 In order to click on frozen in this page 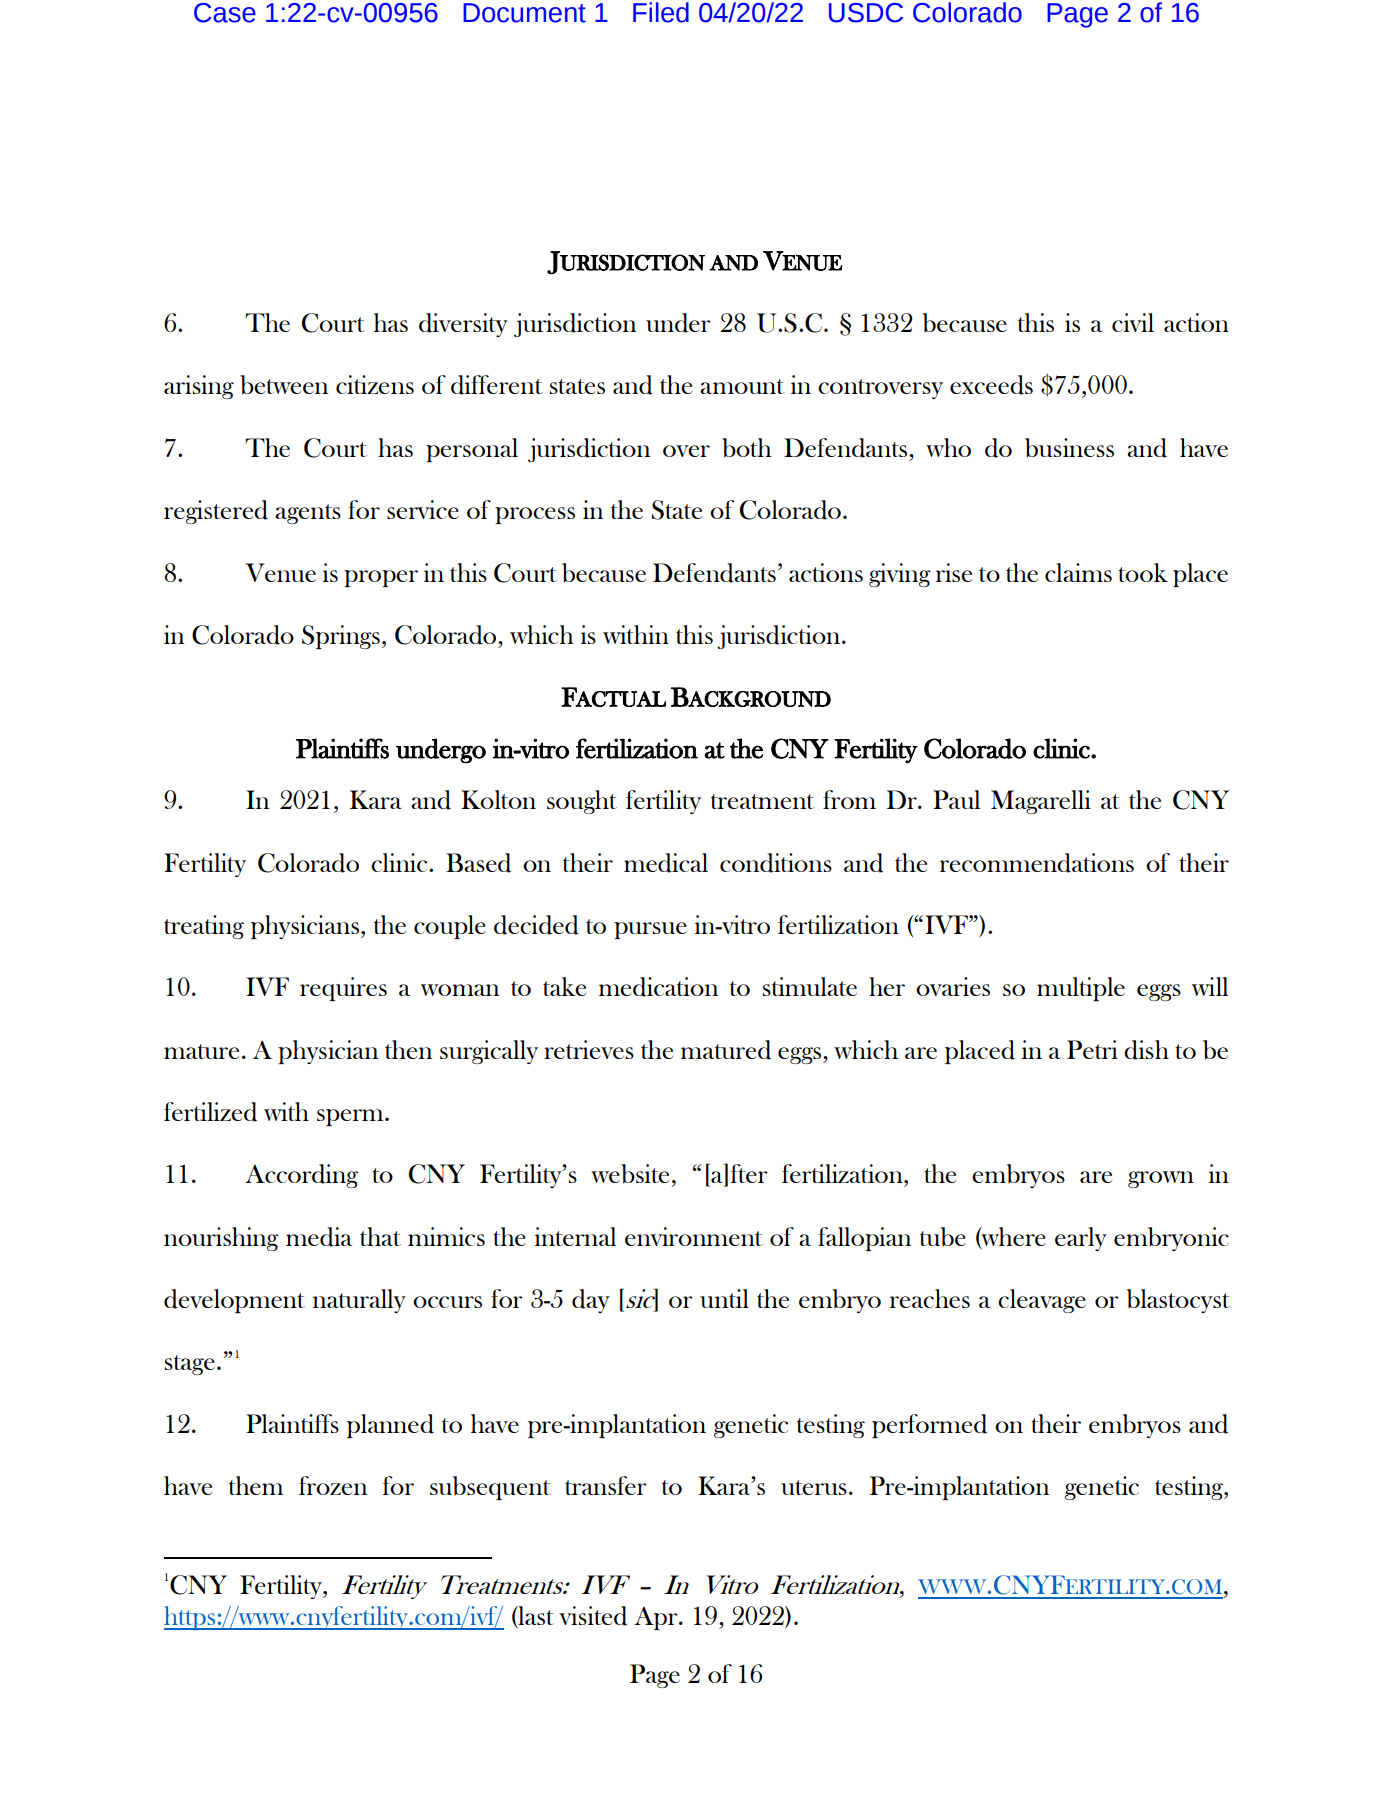, I will do `click(333, 1485)`.
